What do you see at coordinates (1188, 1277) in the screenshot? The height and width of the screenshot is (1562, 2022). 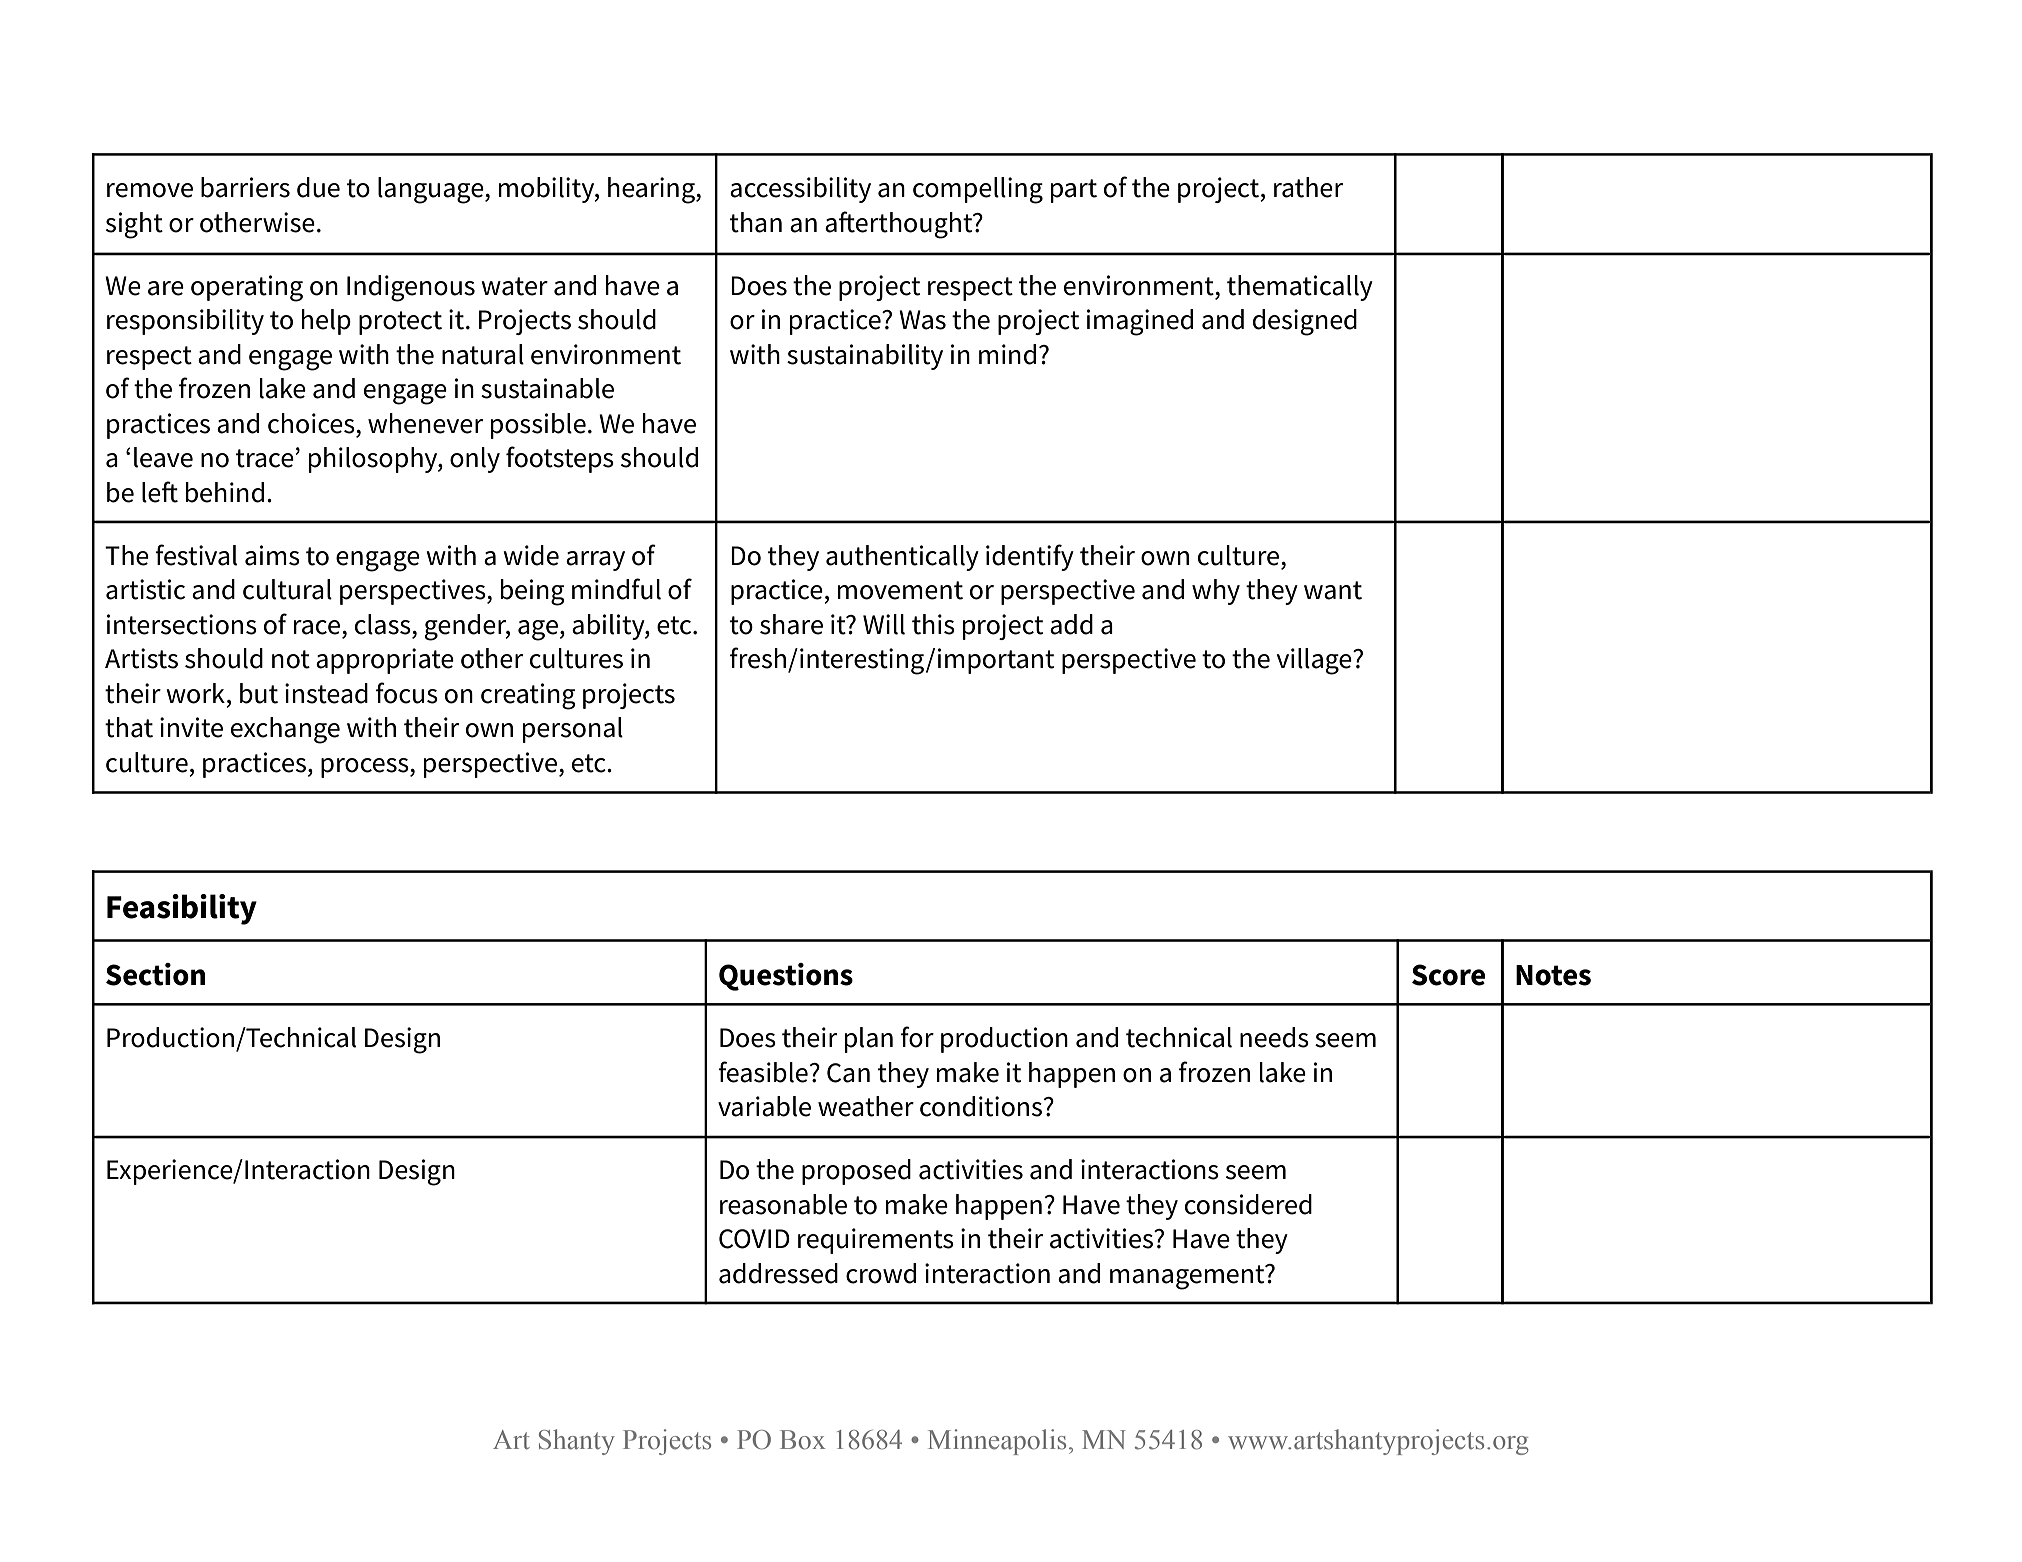 I see `management` at bounding box center [1188, 1277].
